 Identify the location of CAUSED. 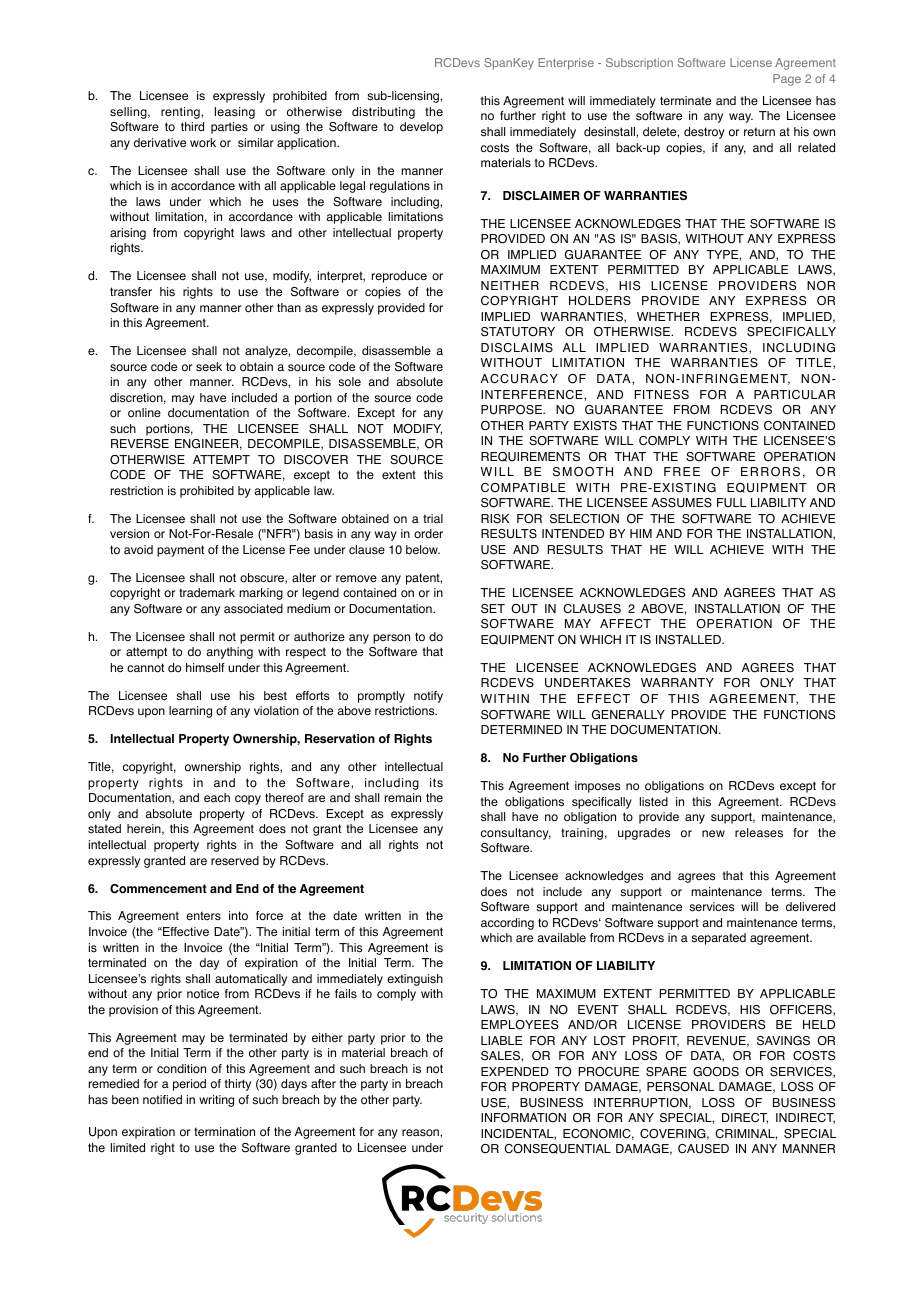
(703, 1149).
